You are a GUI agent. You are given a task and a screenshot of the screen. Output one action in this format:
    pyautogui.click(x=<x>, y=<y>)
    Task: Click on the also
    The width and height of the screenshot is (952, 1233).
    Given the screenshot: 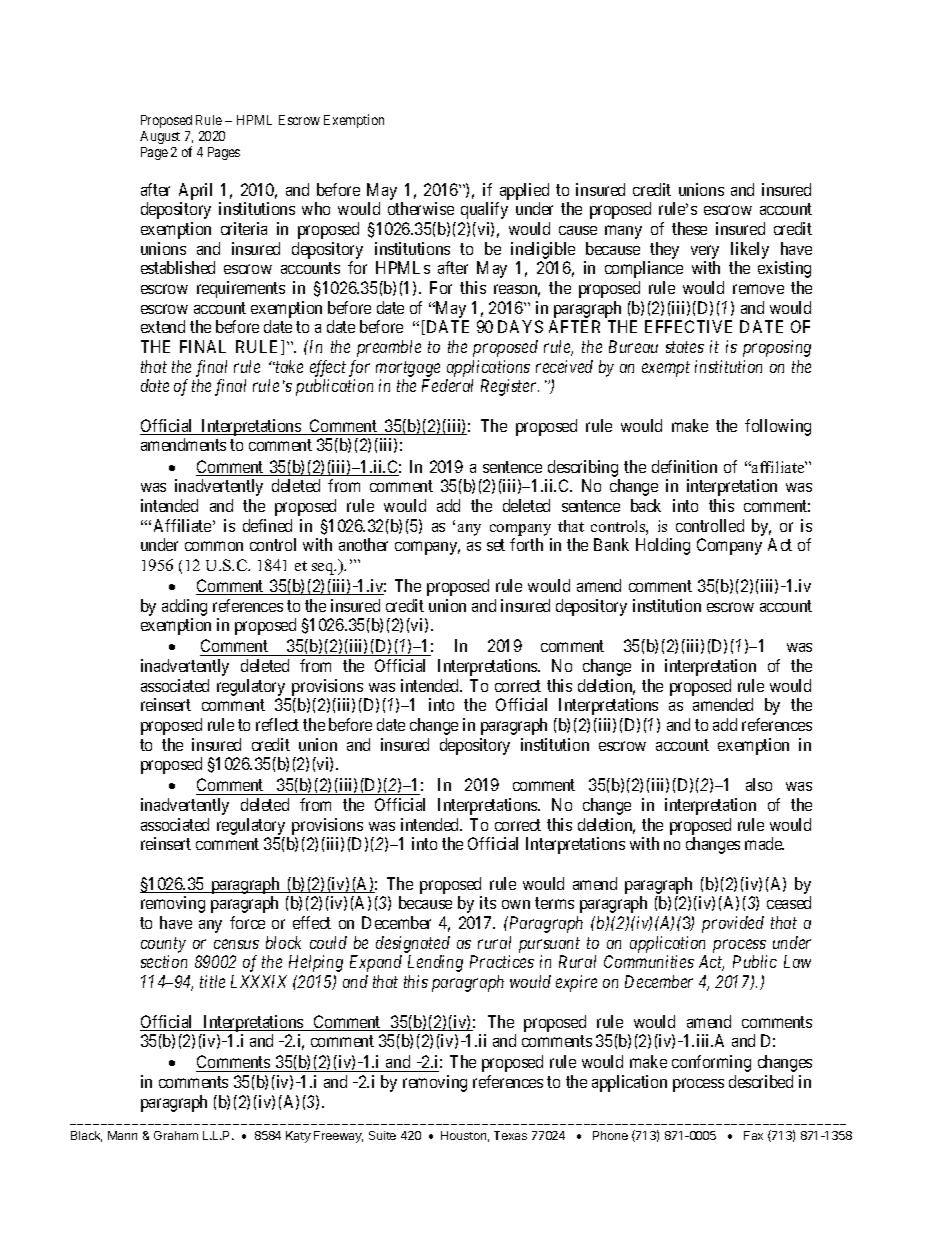 What is the action you would take?
    pyautogui.click(x=759, y=784)
